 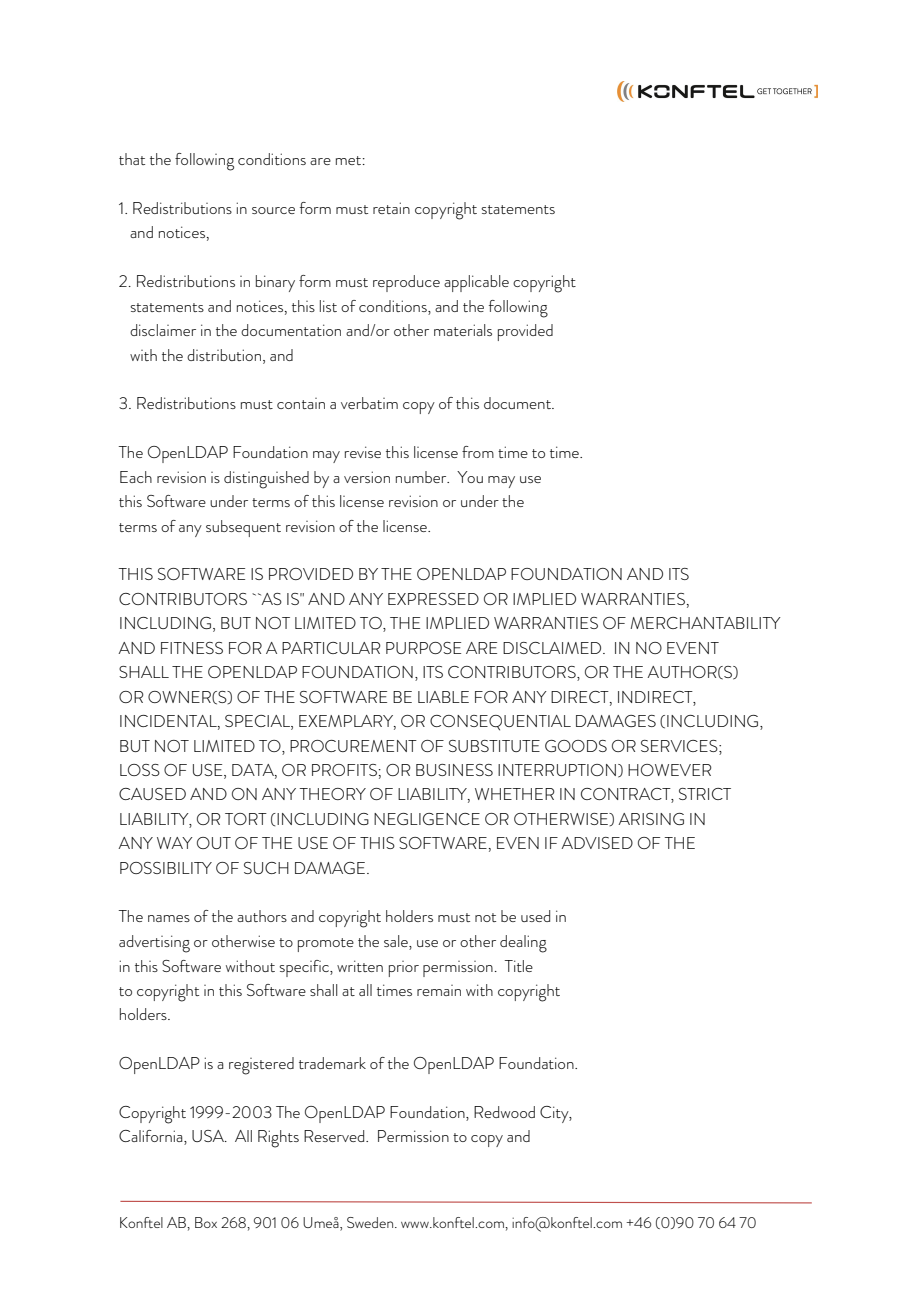 I want to click on retain, so click(x=391, y=208).
